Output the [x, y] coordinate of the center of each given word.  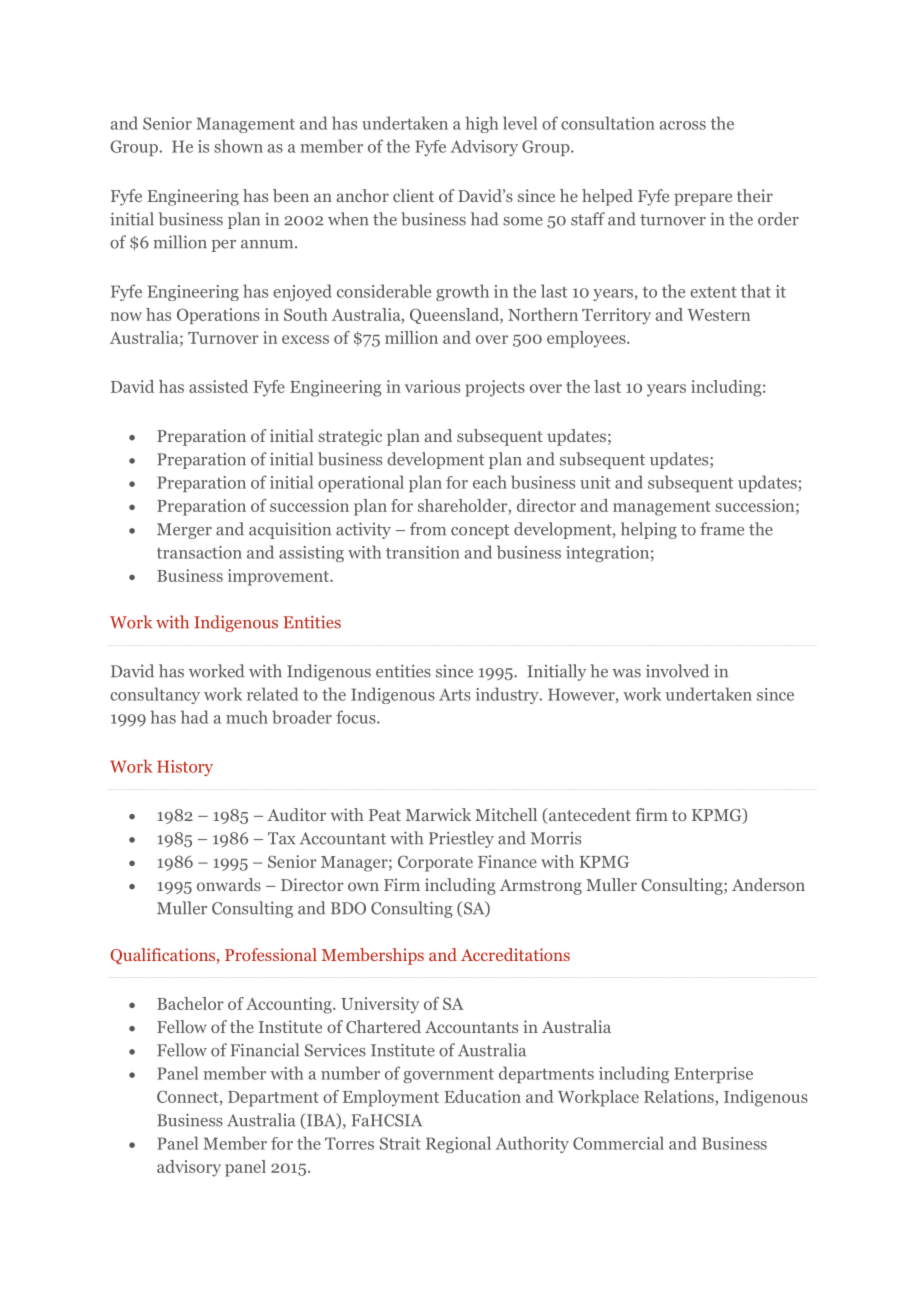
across [682, 125]
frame [722, 529]
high [482, 124]
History [185, 768]
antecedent [589, 816]
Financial [264, 1050]
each [490, 482]
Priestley [461, 839]
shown [238, 146]
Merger [184, 531]
